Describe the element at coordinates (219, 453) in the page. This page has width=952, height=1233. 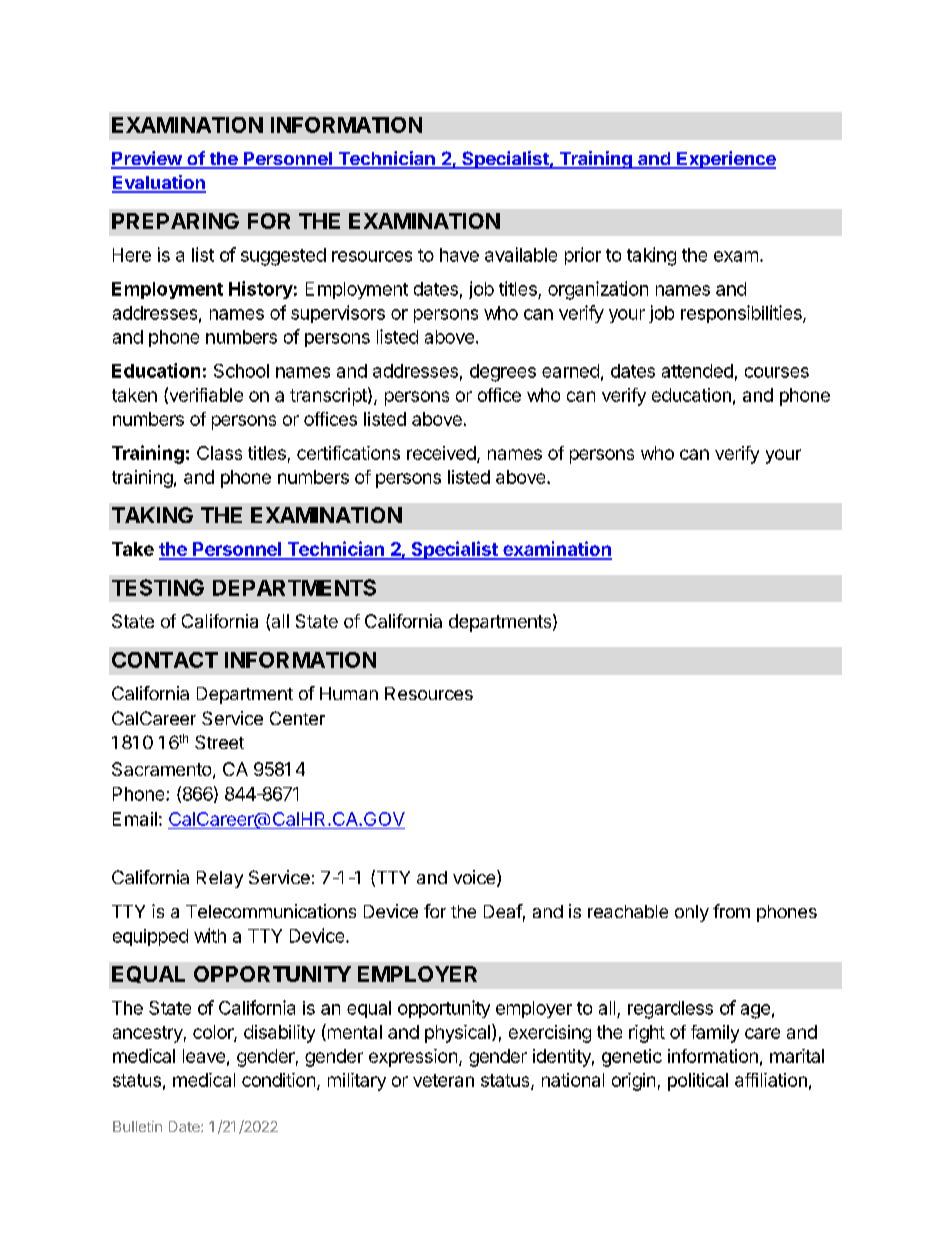
I see `Class` at that location.
